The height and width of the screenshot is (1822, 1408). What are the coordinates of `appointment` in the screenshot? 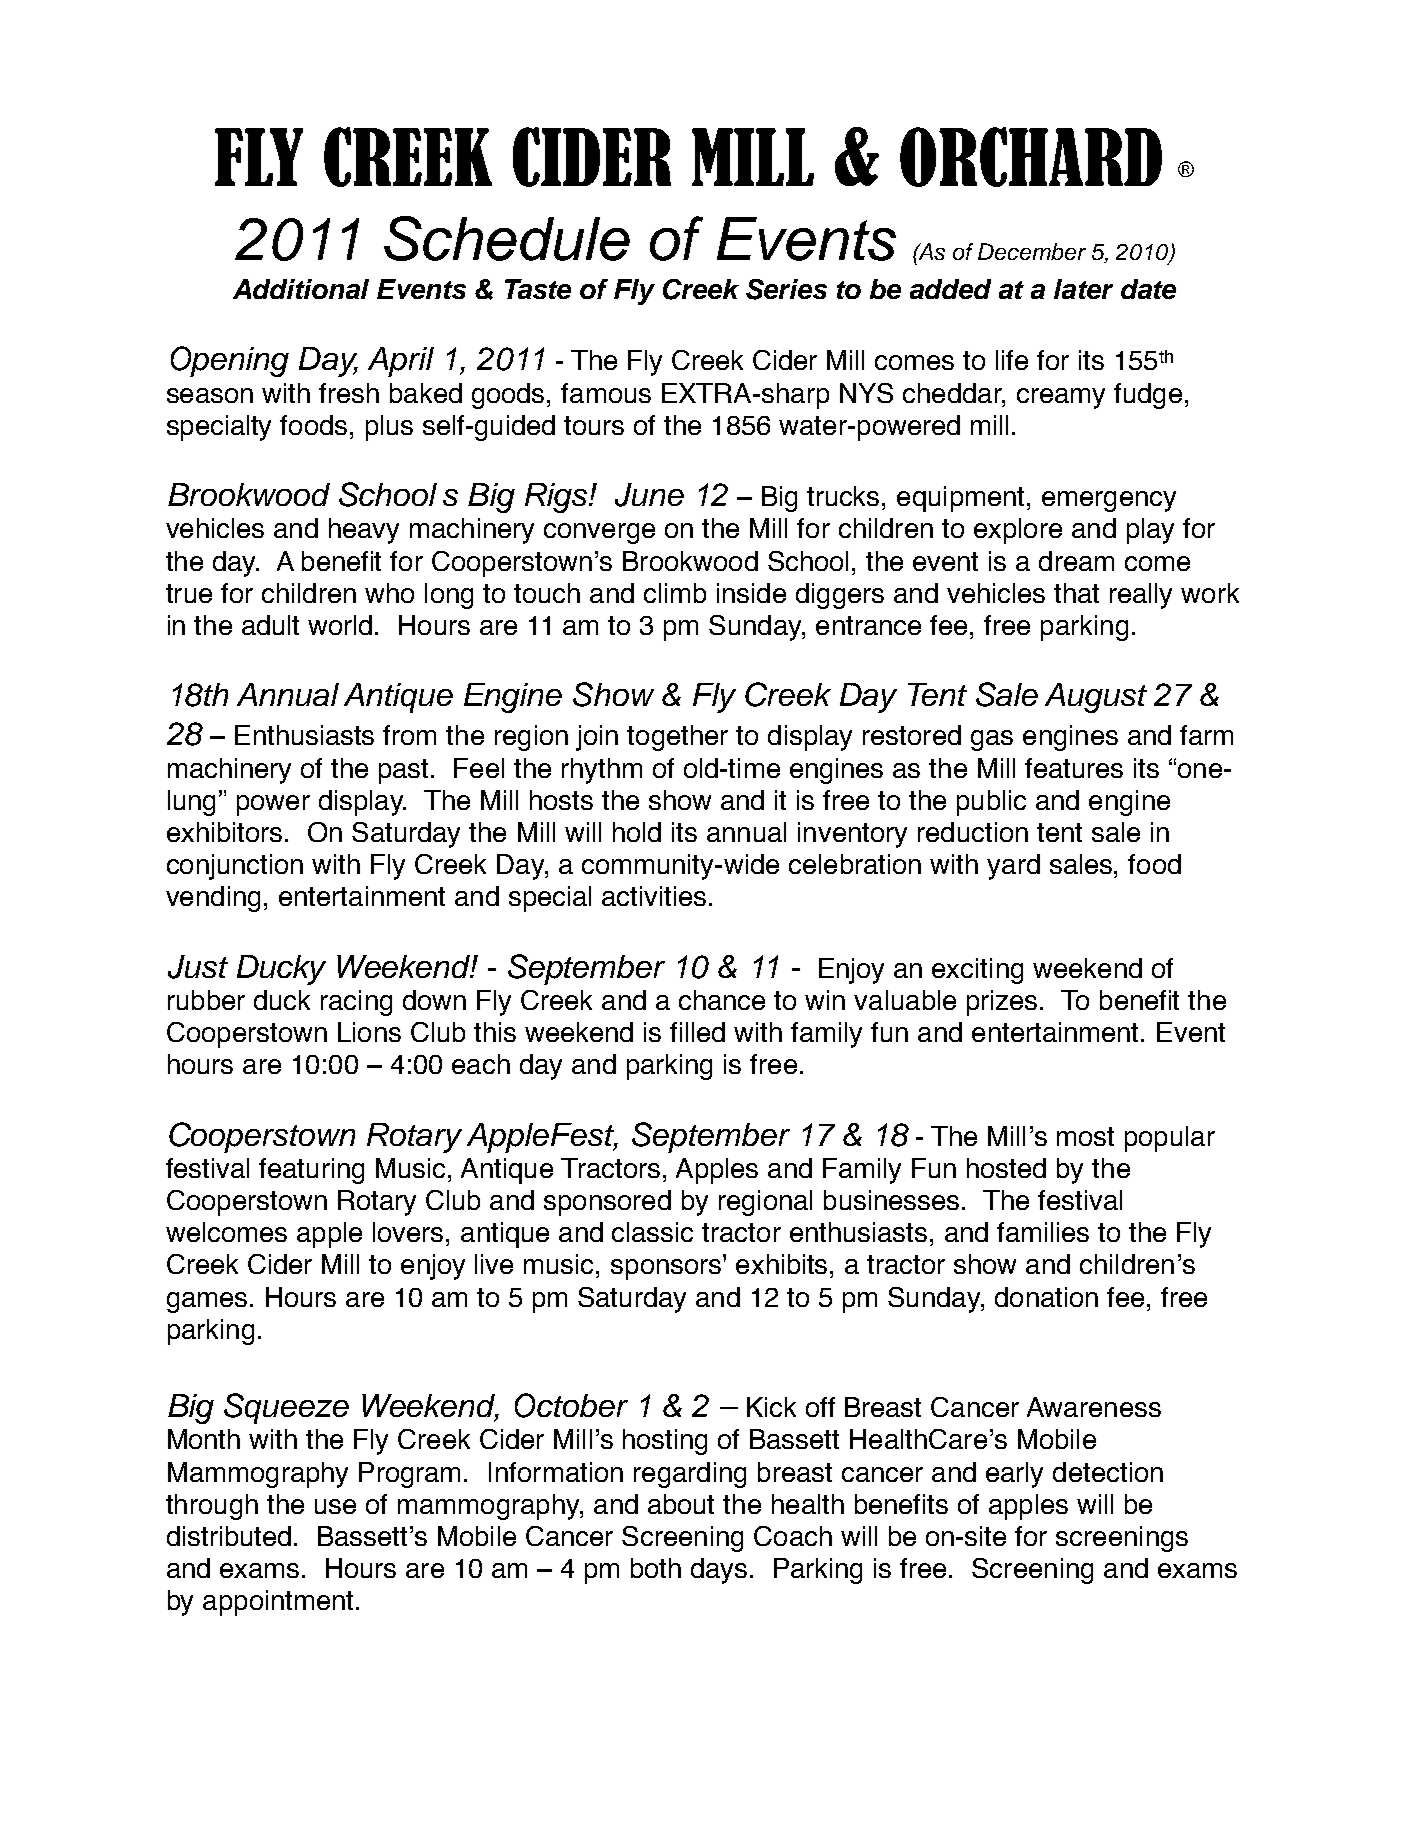 It's located at (278, 1603).
